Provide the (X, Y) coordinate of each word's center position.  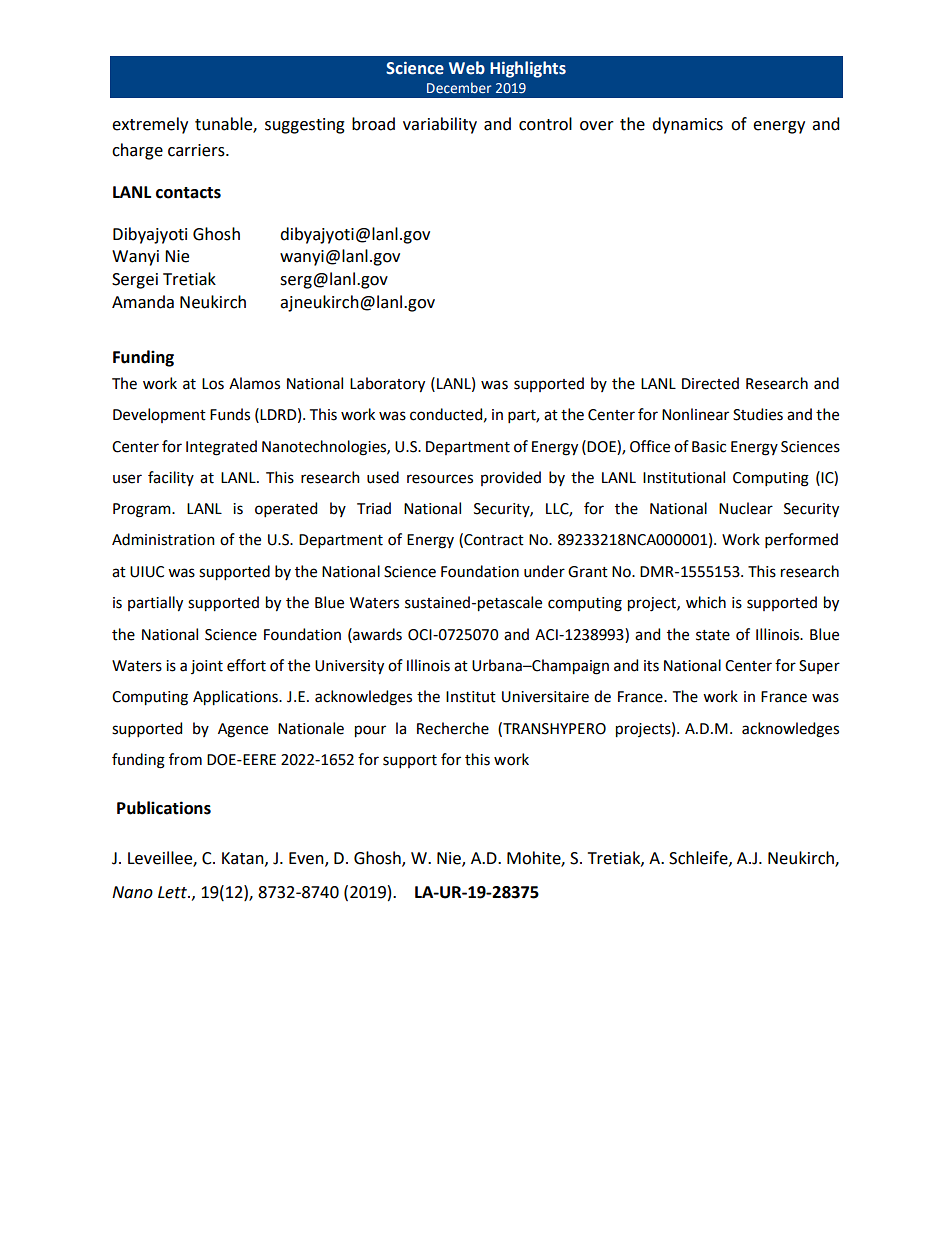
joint (207, 667)
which (706, 602)
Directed (710, 383)
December (459, 87)
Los (213, 384)
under (544, 571)
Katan (244, 859)
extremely (150, 125)
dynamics (687, 125)
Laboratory (387, 385)
